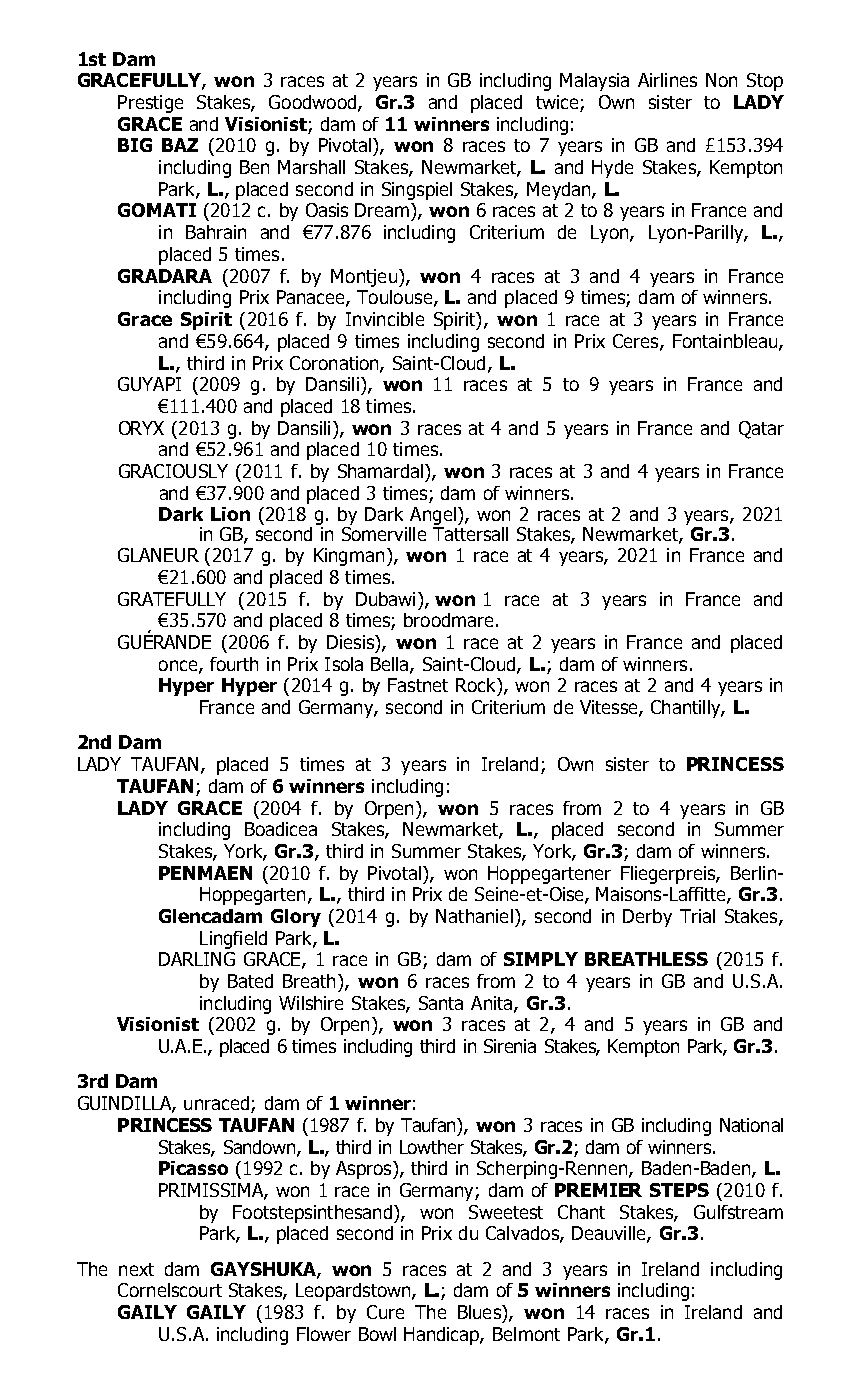 This screenshot has height=1400, width=861. Describe the element at coordinates (433, 516) in the screenshot. I see `Angel` at that location.
